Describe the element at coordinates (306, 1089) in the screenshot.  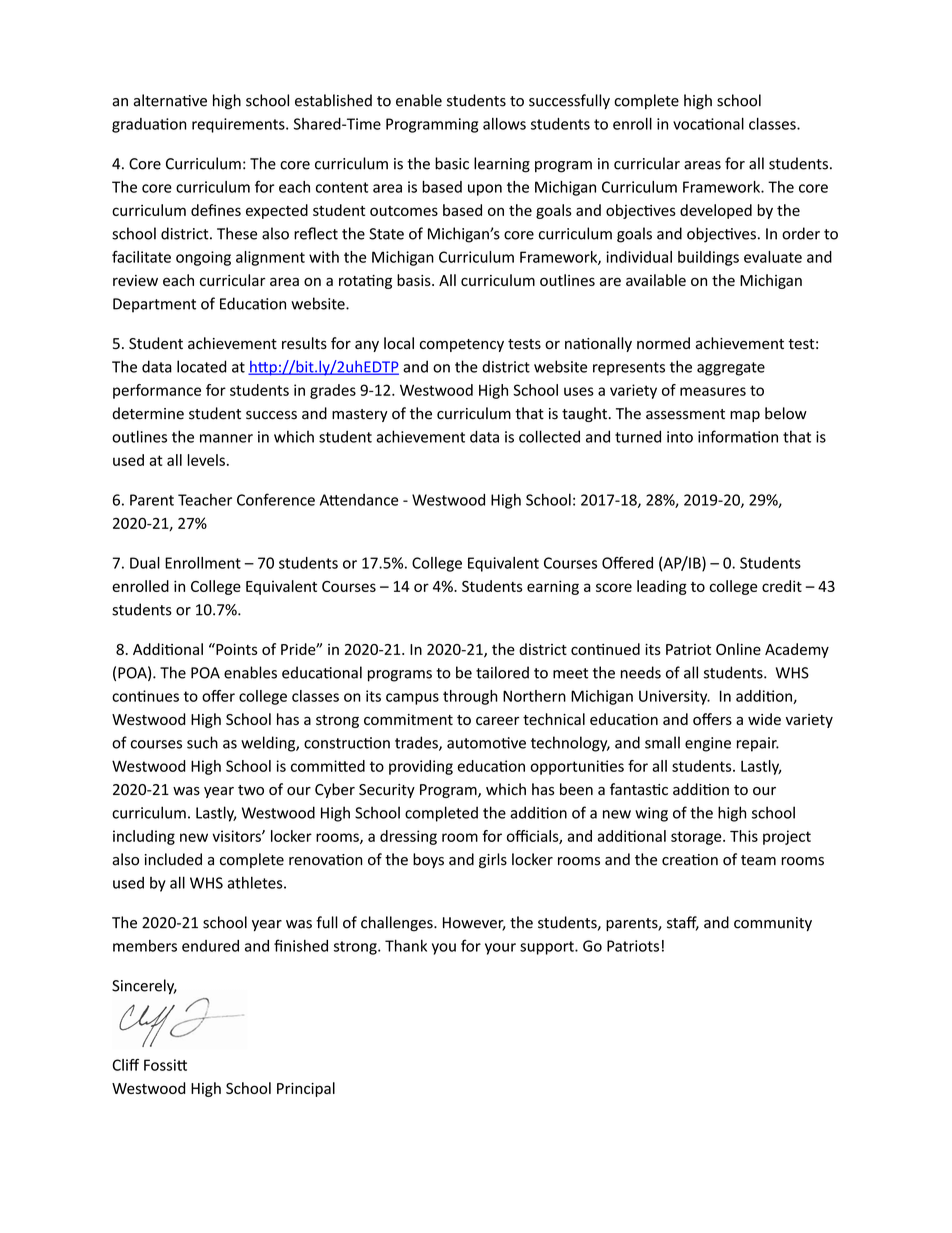
I see `Principal` at that location.
